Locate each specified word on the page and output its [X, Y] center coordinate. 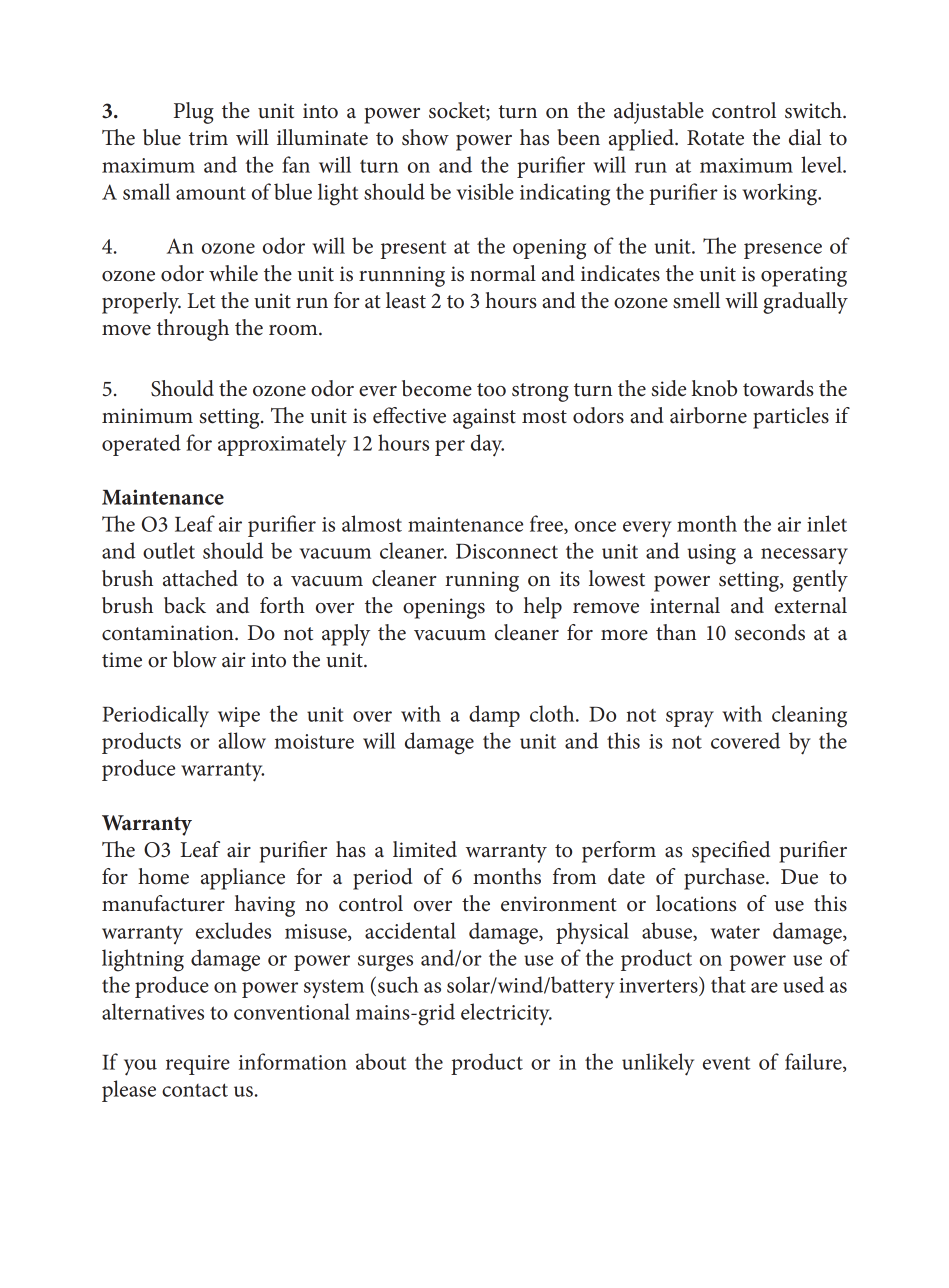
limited [425, 849]
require [198, 1065]
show [425, 137]
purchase [725, 879]
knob [714, 388]
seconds [770, 632]
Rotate [715, 138]
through [193, 330]
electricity [506, 1014]
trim [208, 138]
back [185, 605]
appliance [243, 879]
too [491, 390]
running [482, 581]
